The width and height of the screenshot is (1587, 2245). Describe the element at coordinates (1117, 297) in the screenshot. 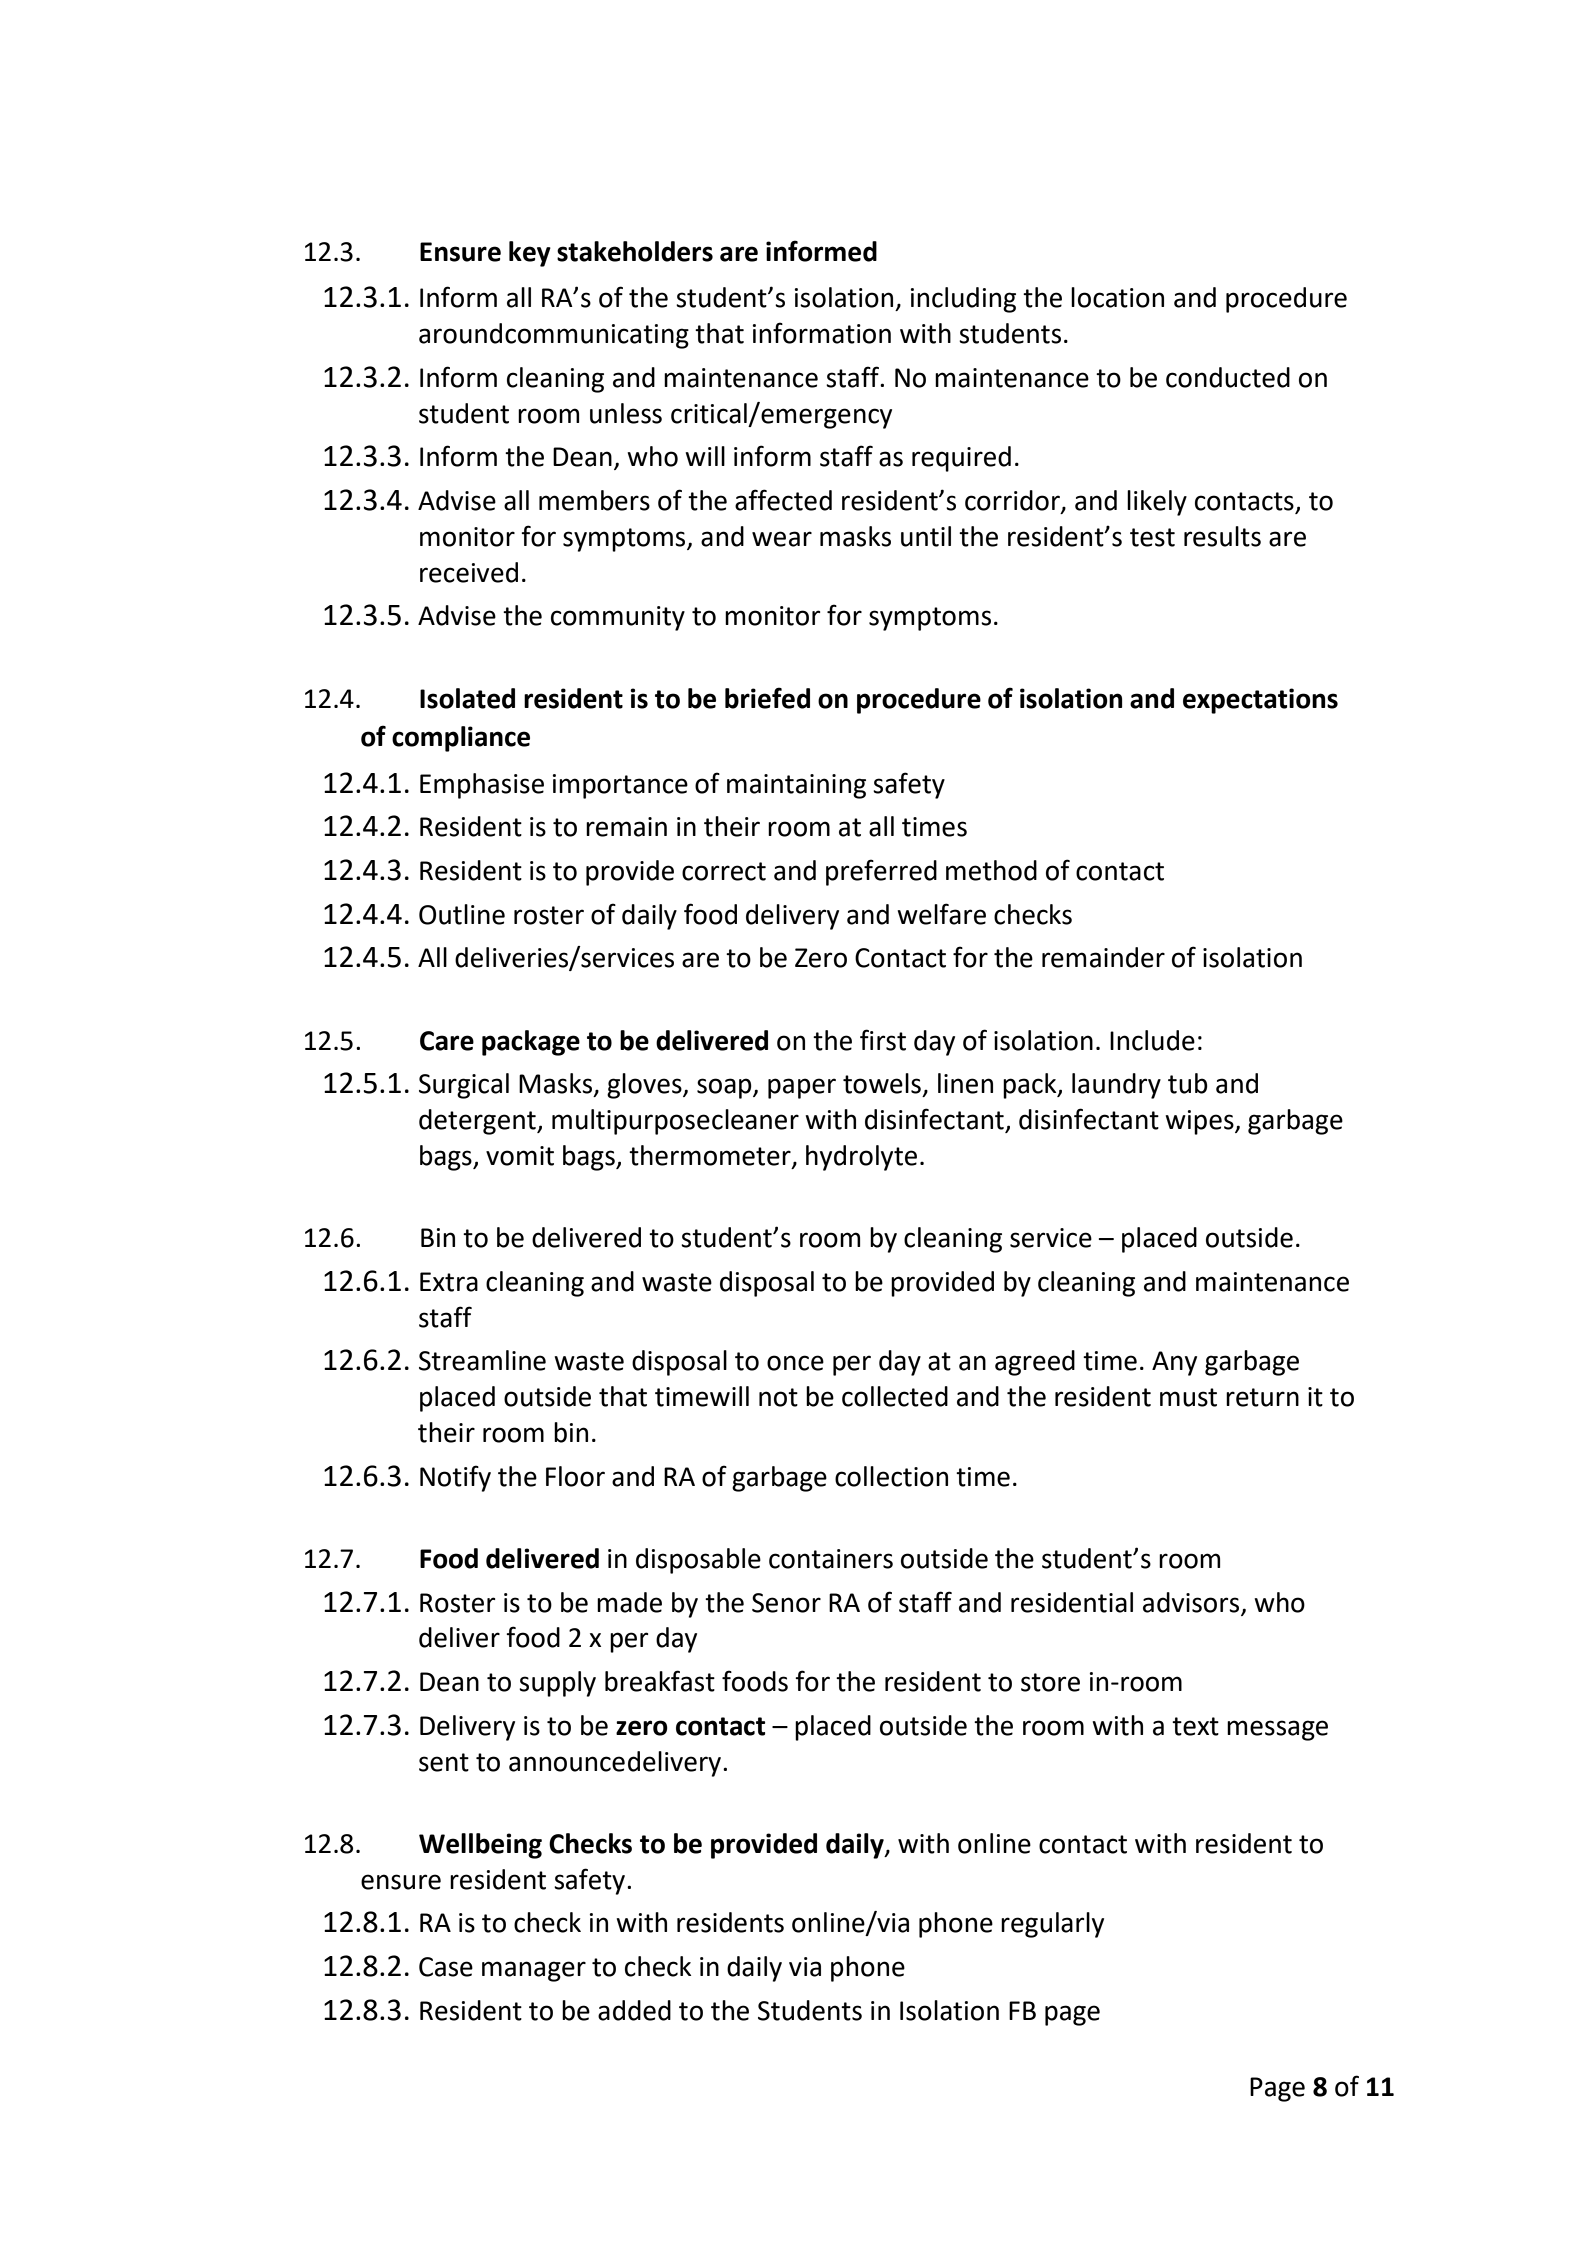

I see `location` at that location.
